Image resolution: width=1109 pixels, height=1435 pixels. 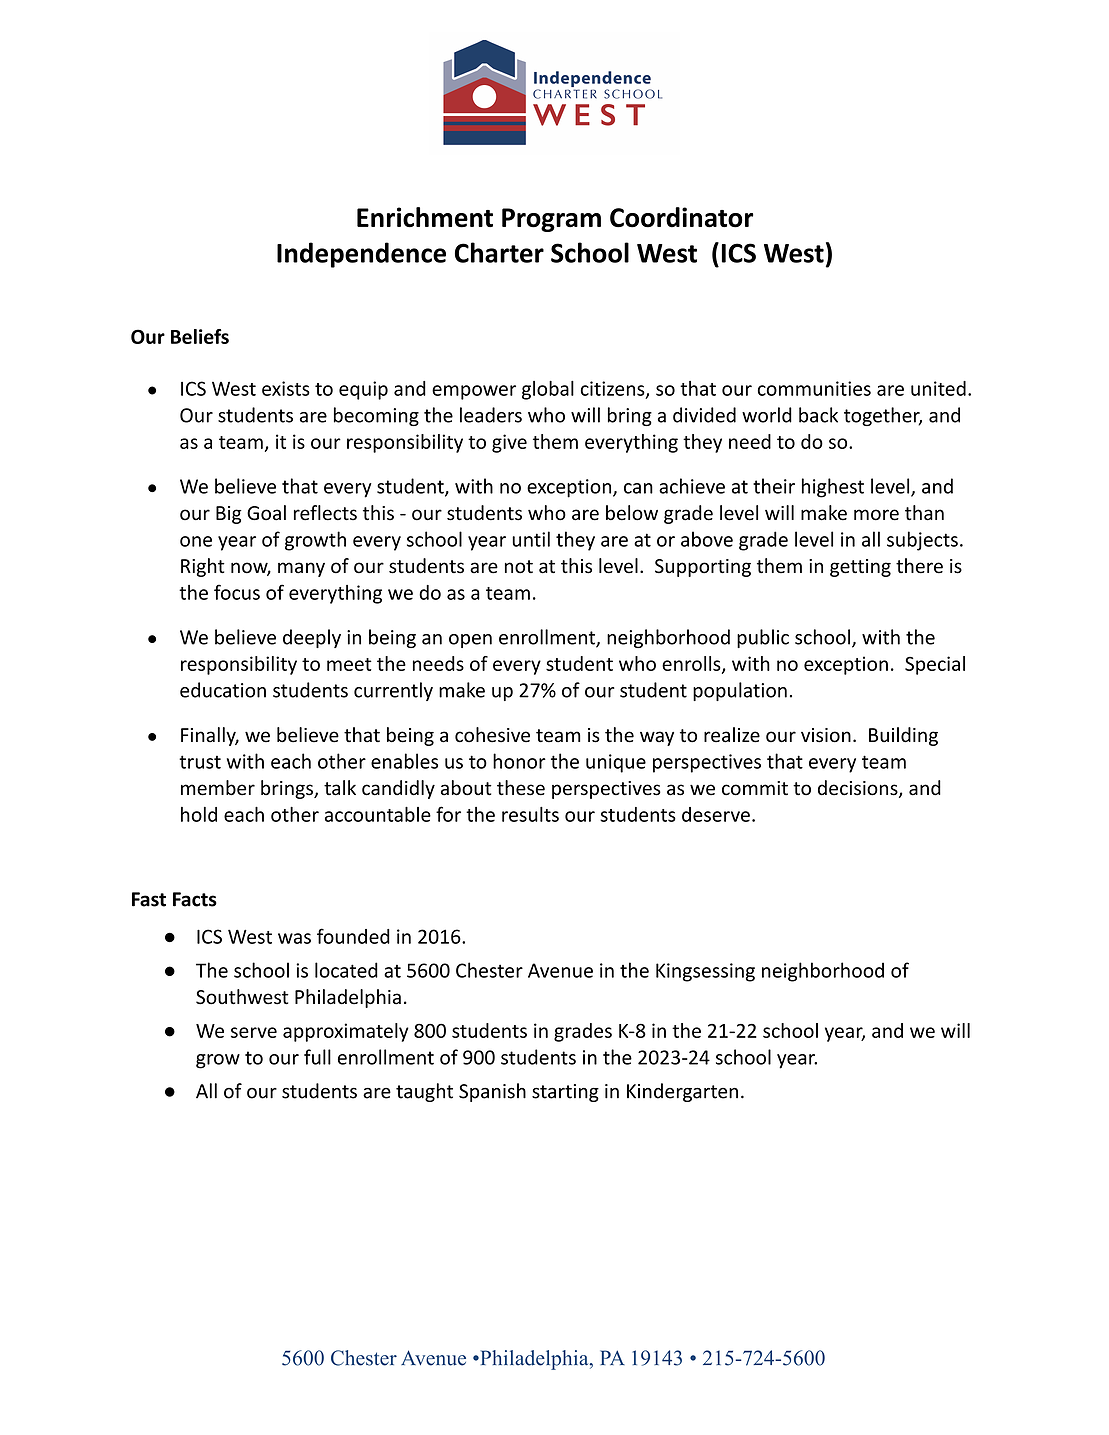 I want to click on public, so click(x=763, y=638).
